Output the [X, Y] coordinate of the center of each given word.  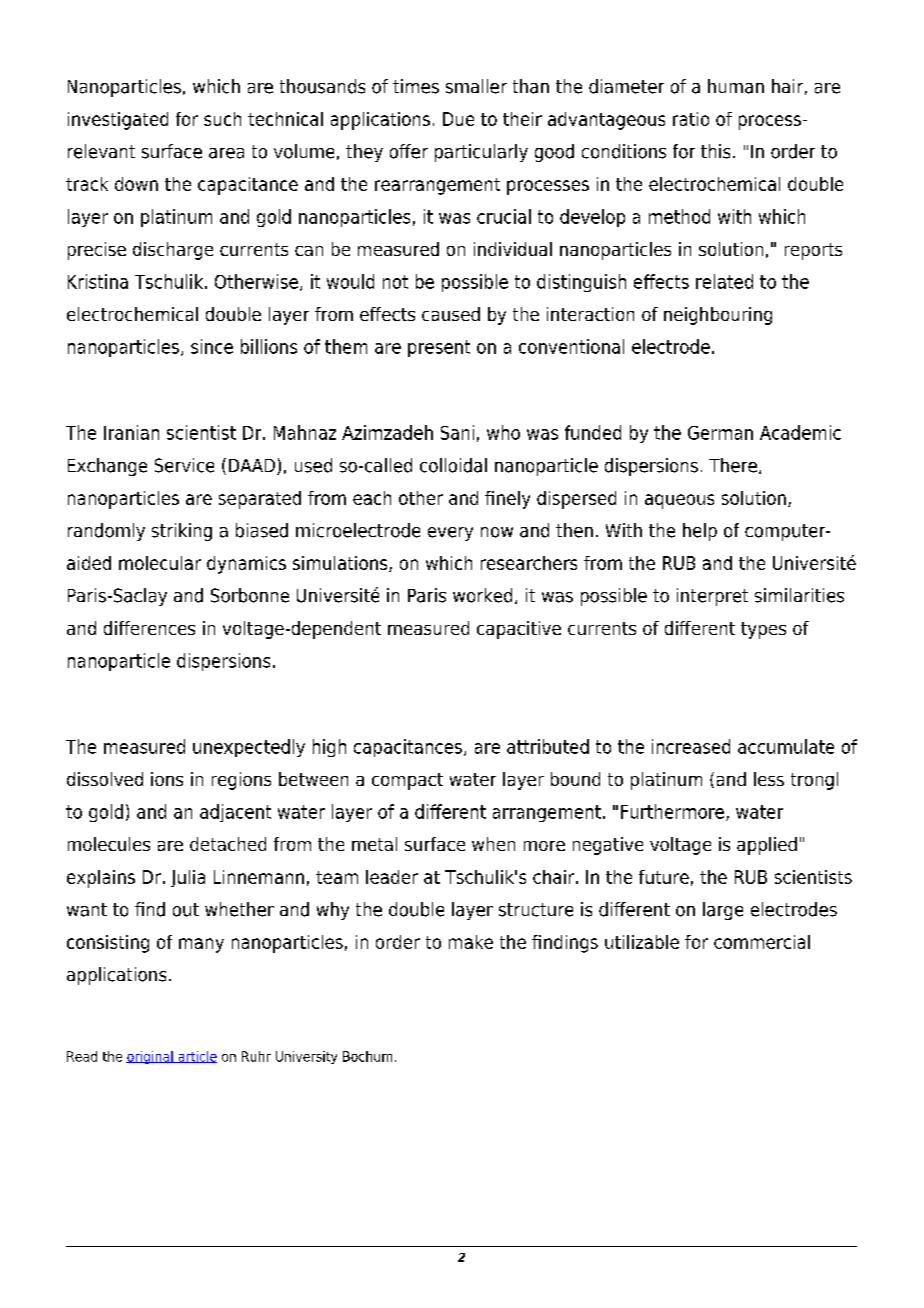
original [150, 1057]
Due [458, 119]
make [471, 942]
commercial [762, 942]
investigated [118, 121]
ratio [691, 119]
